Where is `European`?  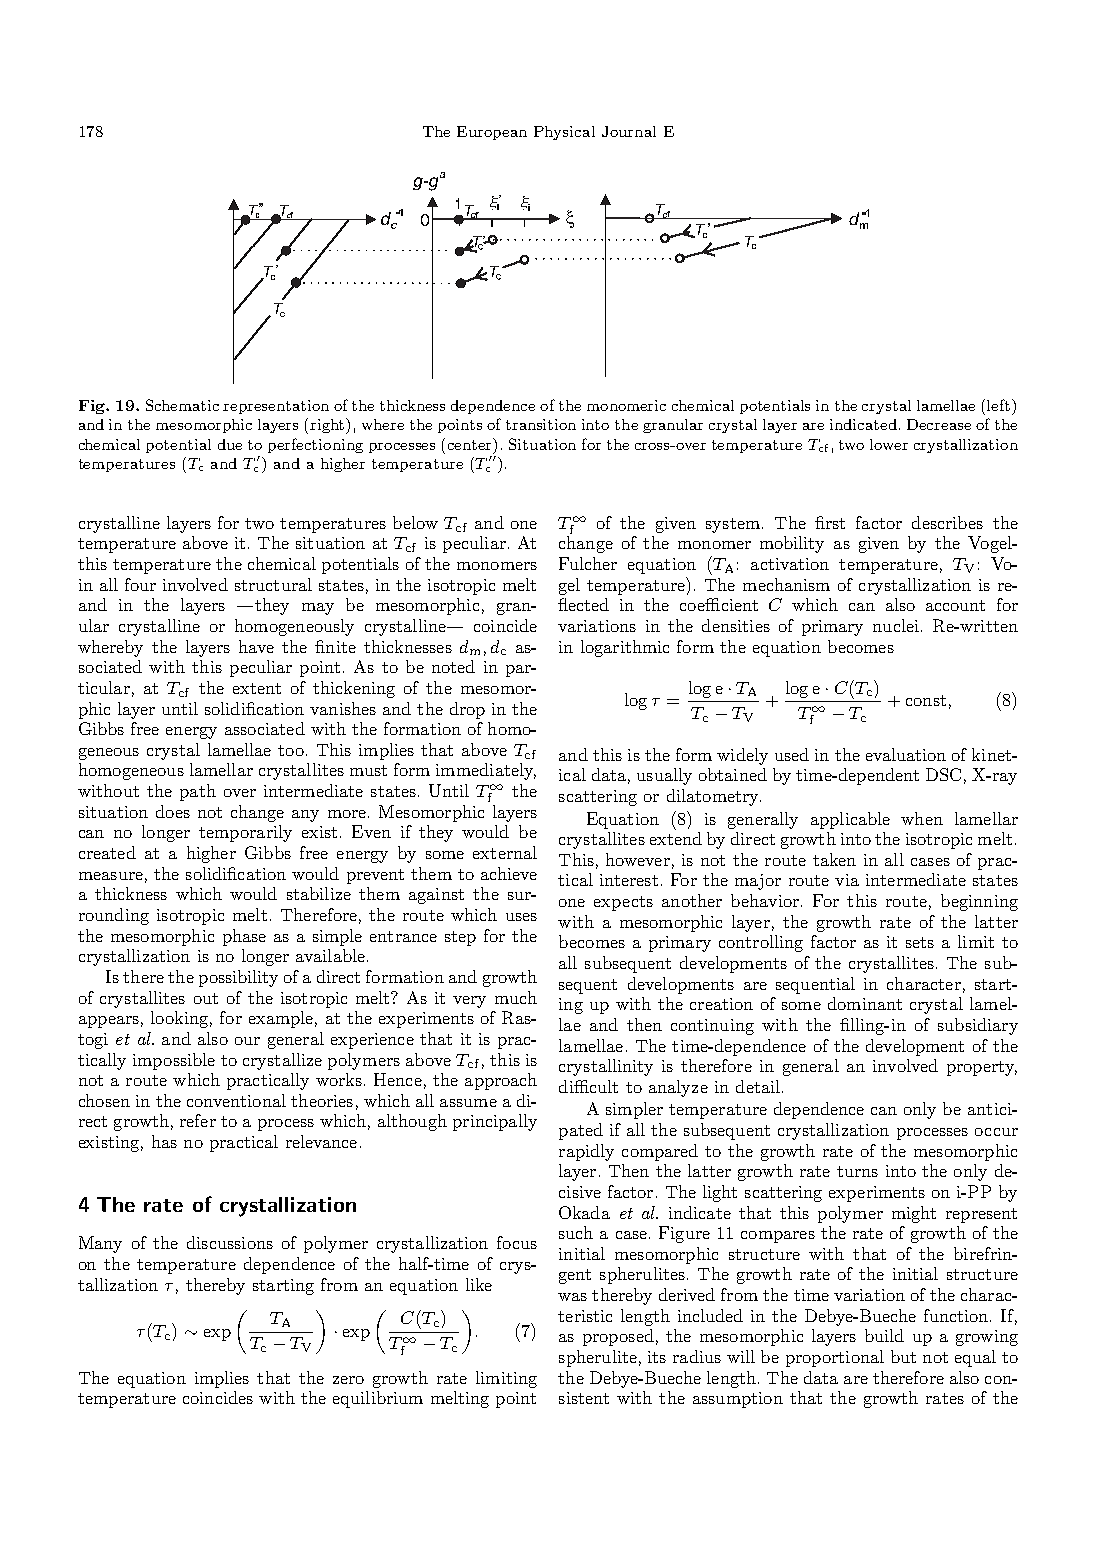 European is located at coordinates (492, 133).
